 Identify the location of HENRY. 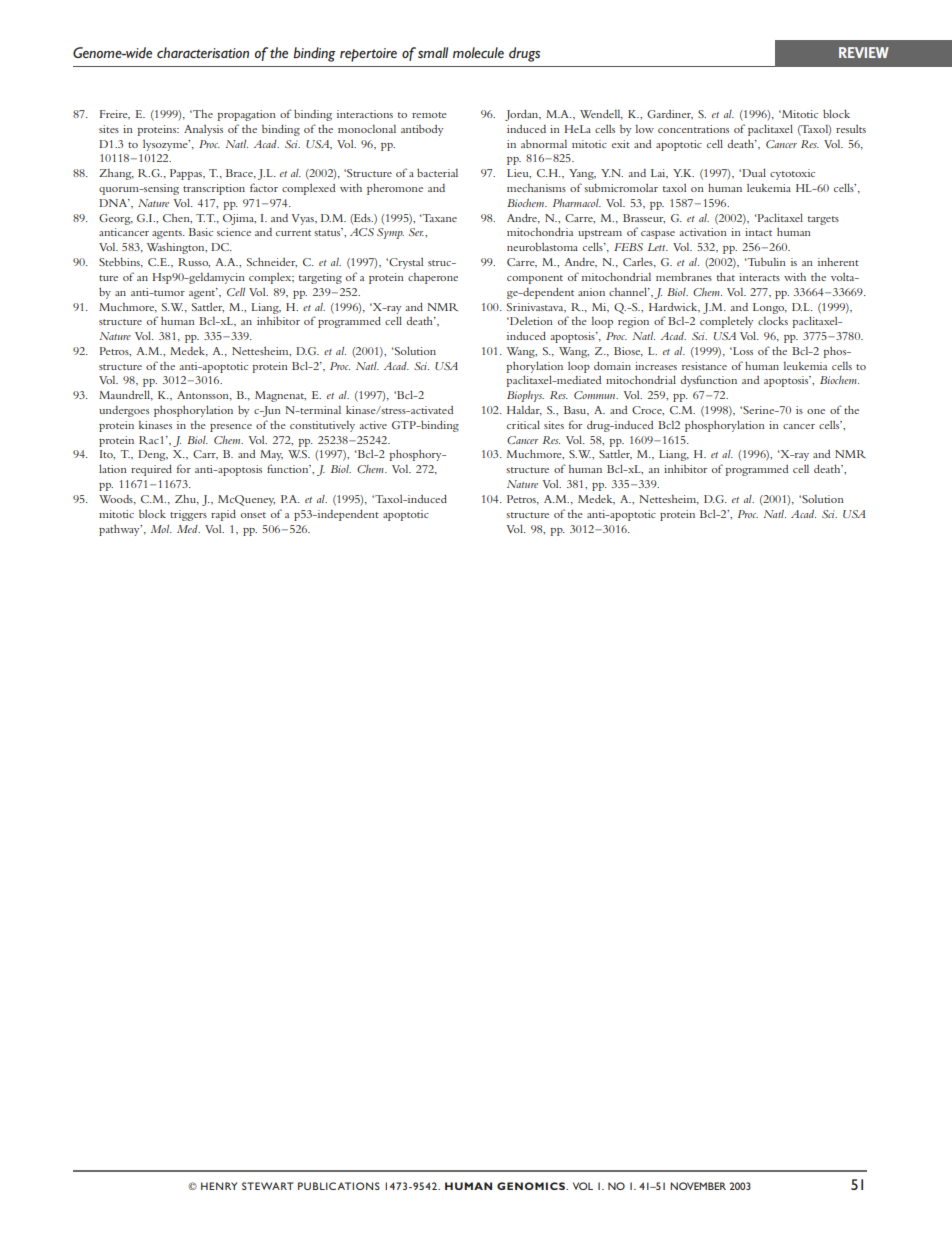
(219, 1186).
